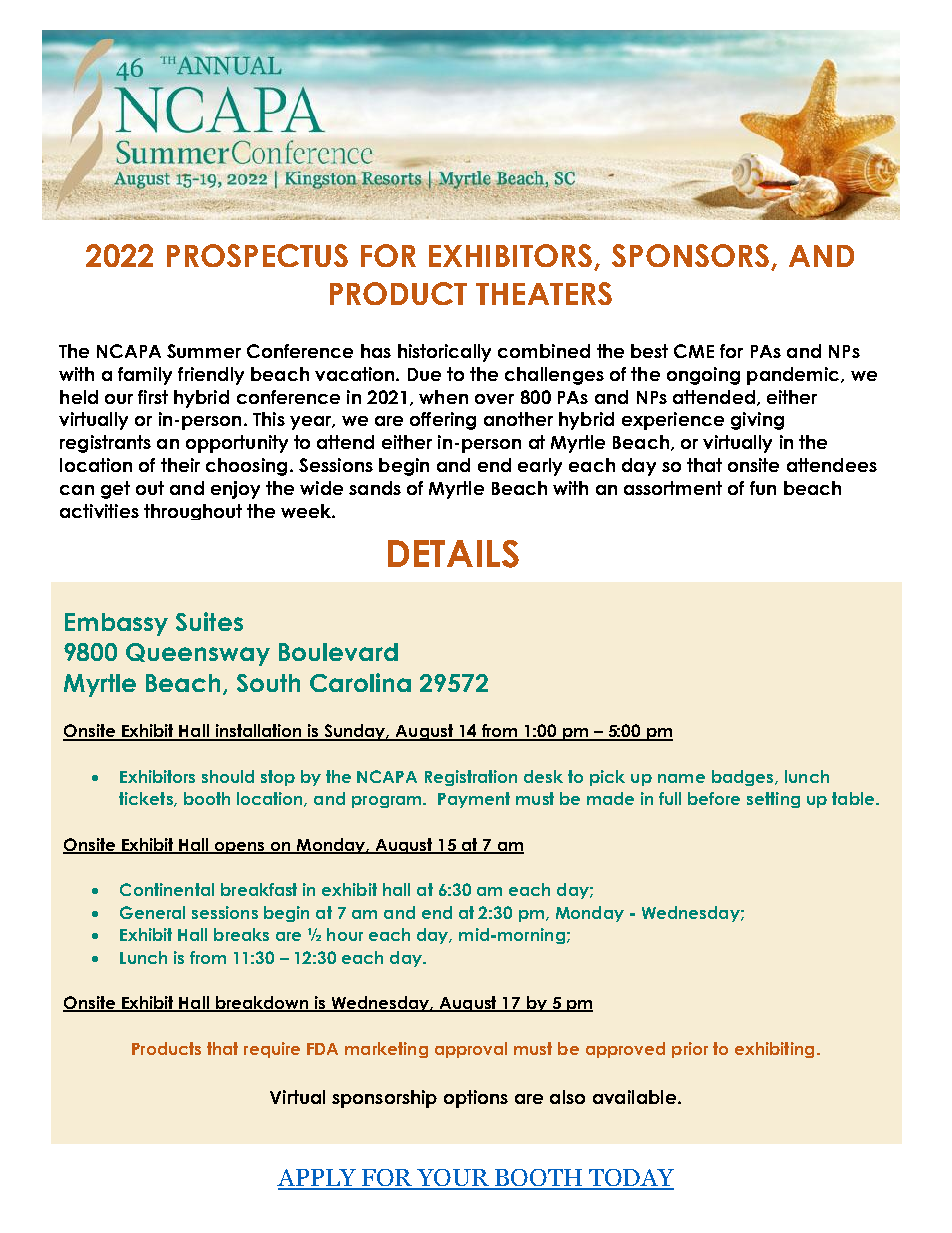  I want to click on badges, so click(744, 778).
